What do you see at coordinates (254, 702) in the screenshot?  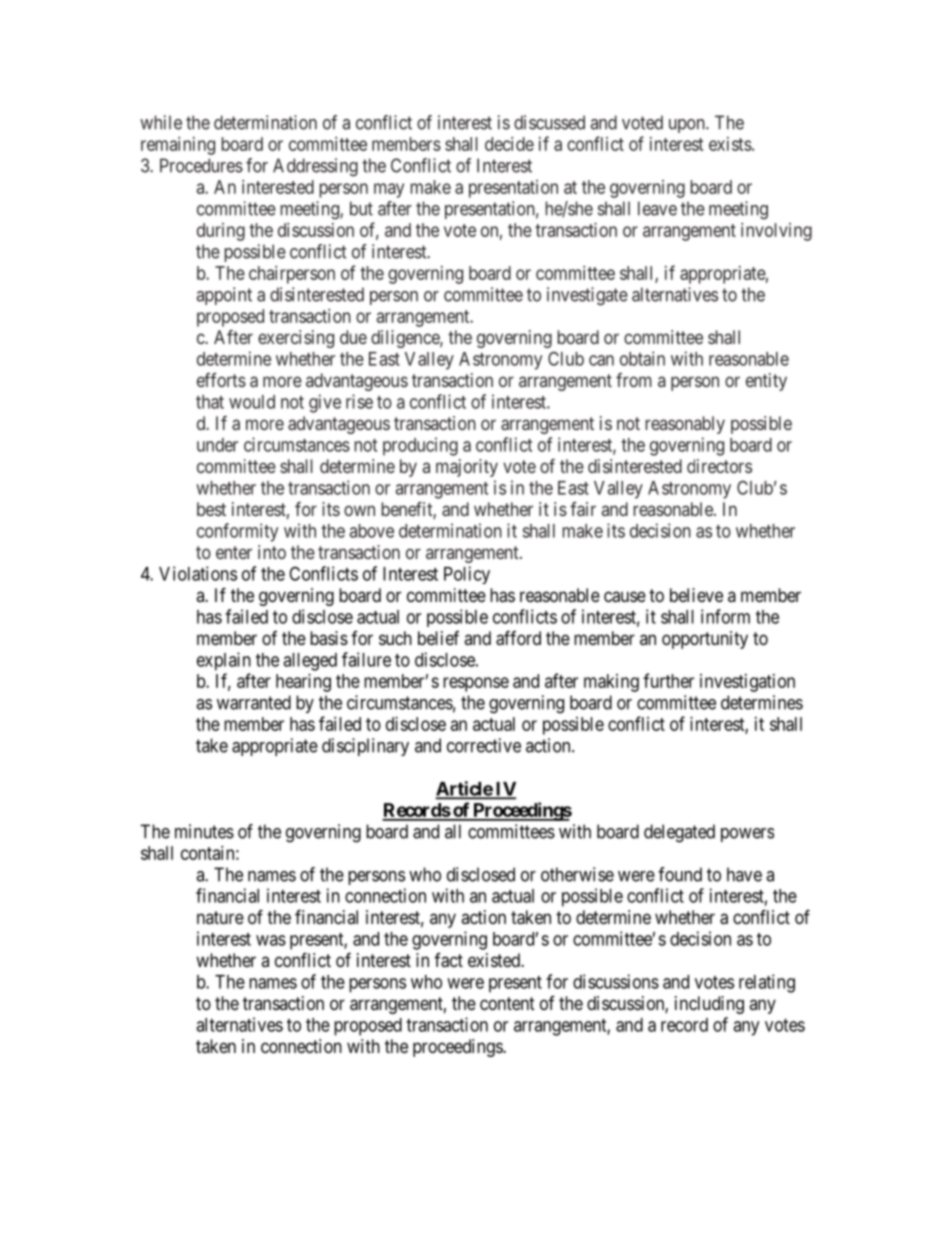 I see `warranted` at bounding box center [254, 702].
